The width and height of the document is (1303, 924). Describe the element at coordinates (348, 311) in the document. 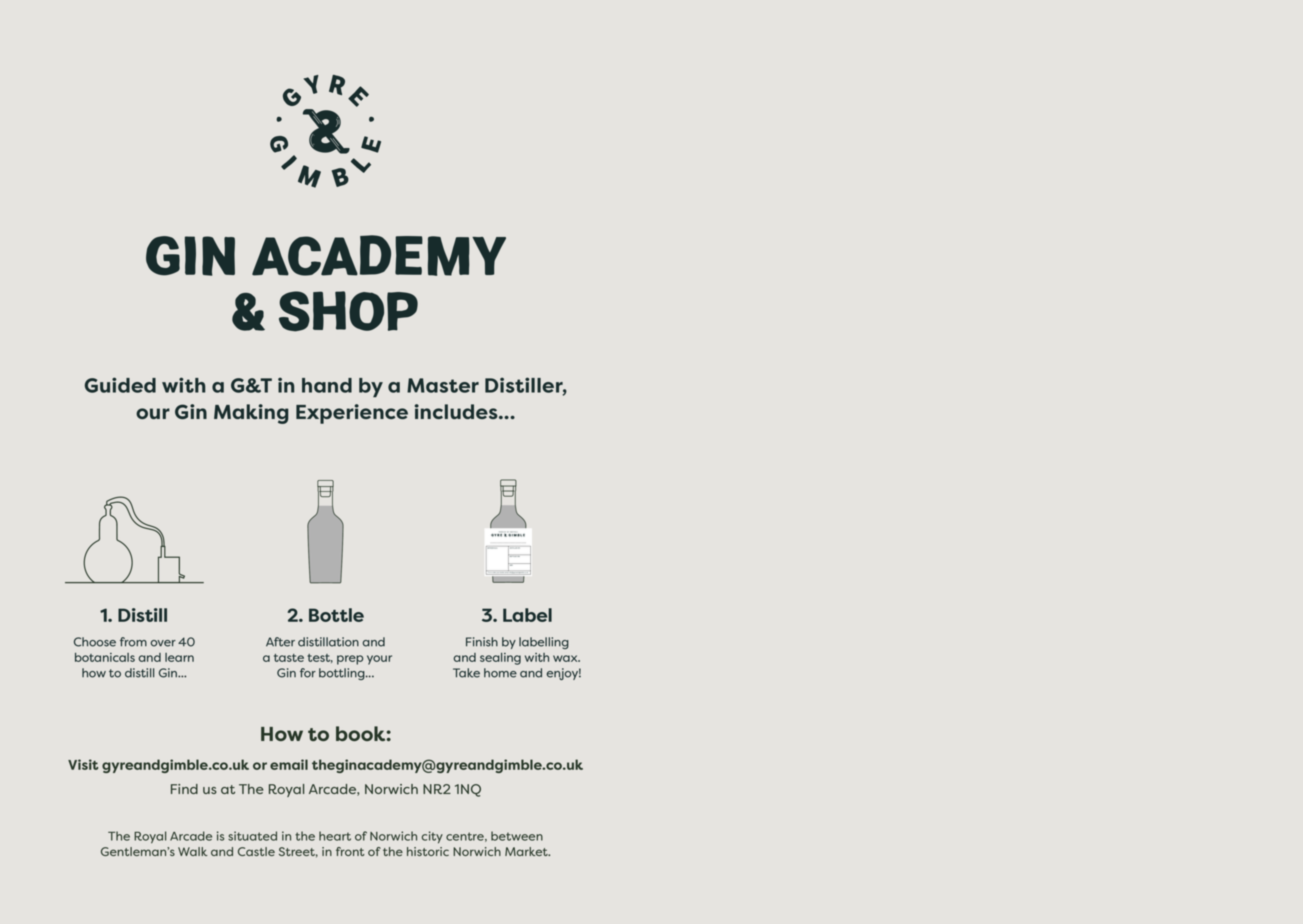

I see `SHOP` at that location.
